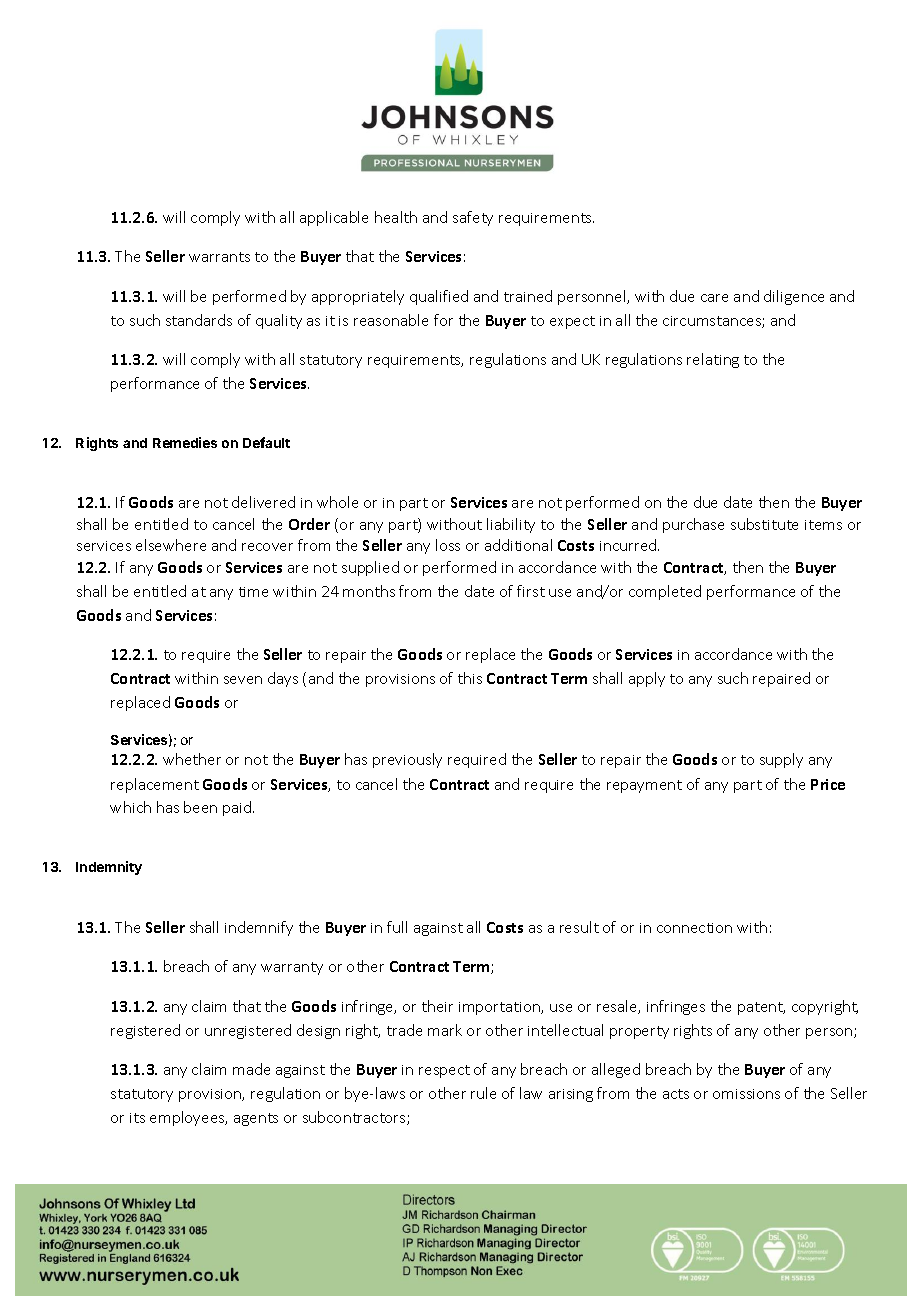 This page has height=1308, width=924. What do you see at coordinates (219, 257) in the page?
I see `warrants` at bounding box center [219, 257].
